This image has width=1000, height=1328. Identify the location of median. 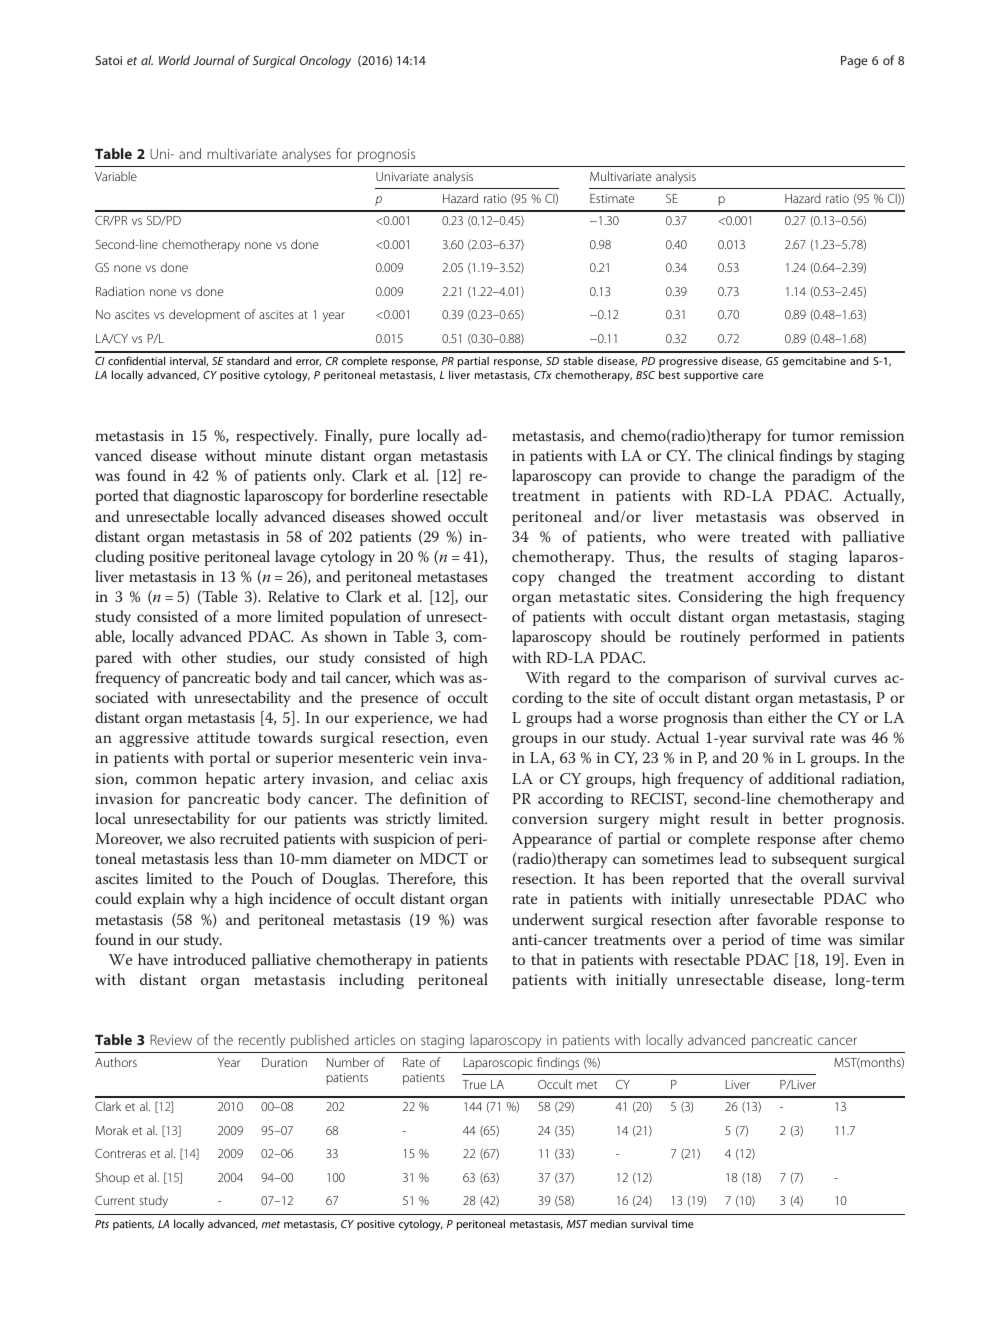
(609, 1224).
